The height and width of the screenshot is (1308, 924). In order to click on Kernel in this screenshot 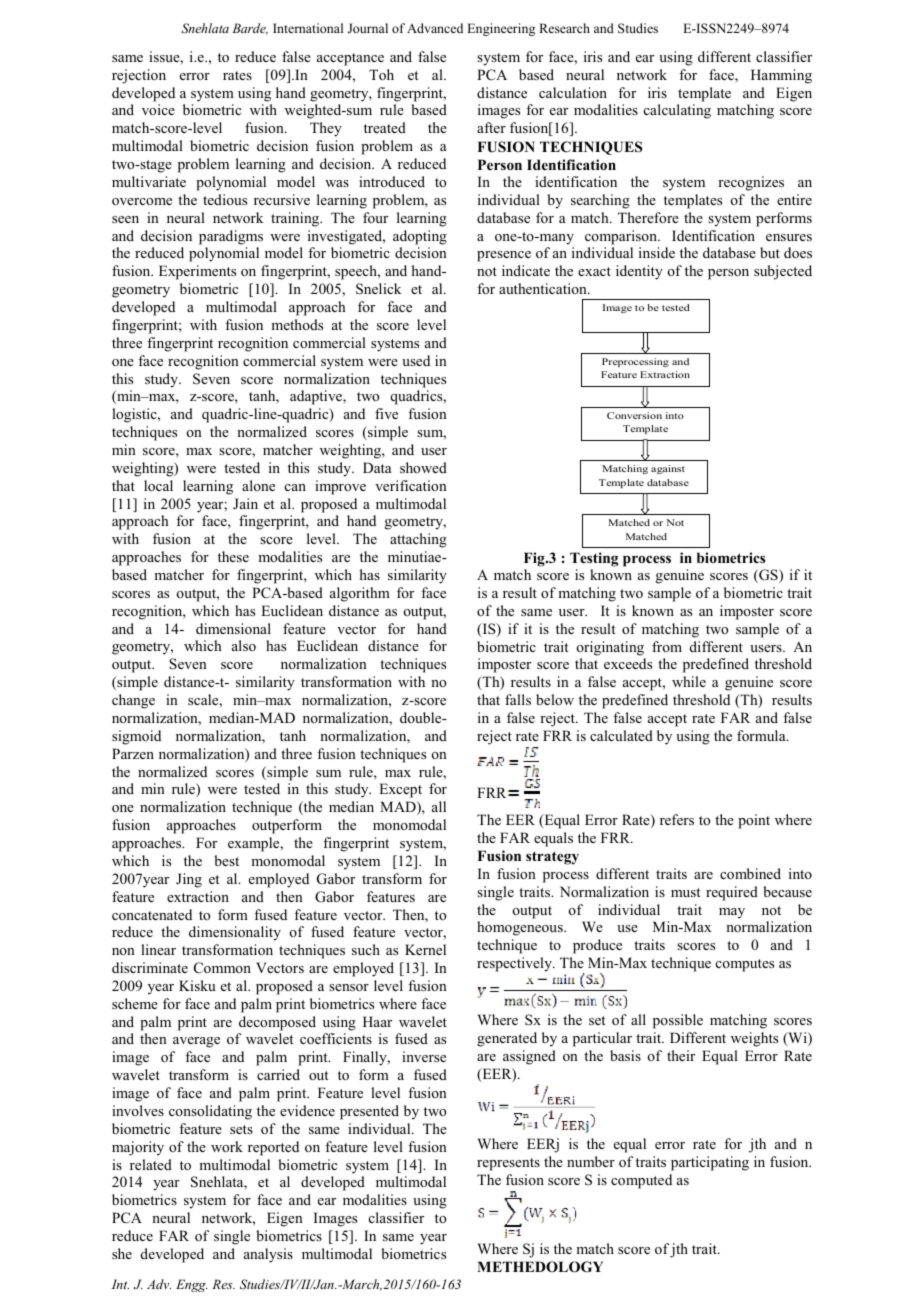, I will do `click(425, 949)`.
